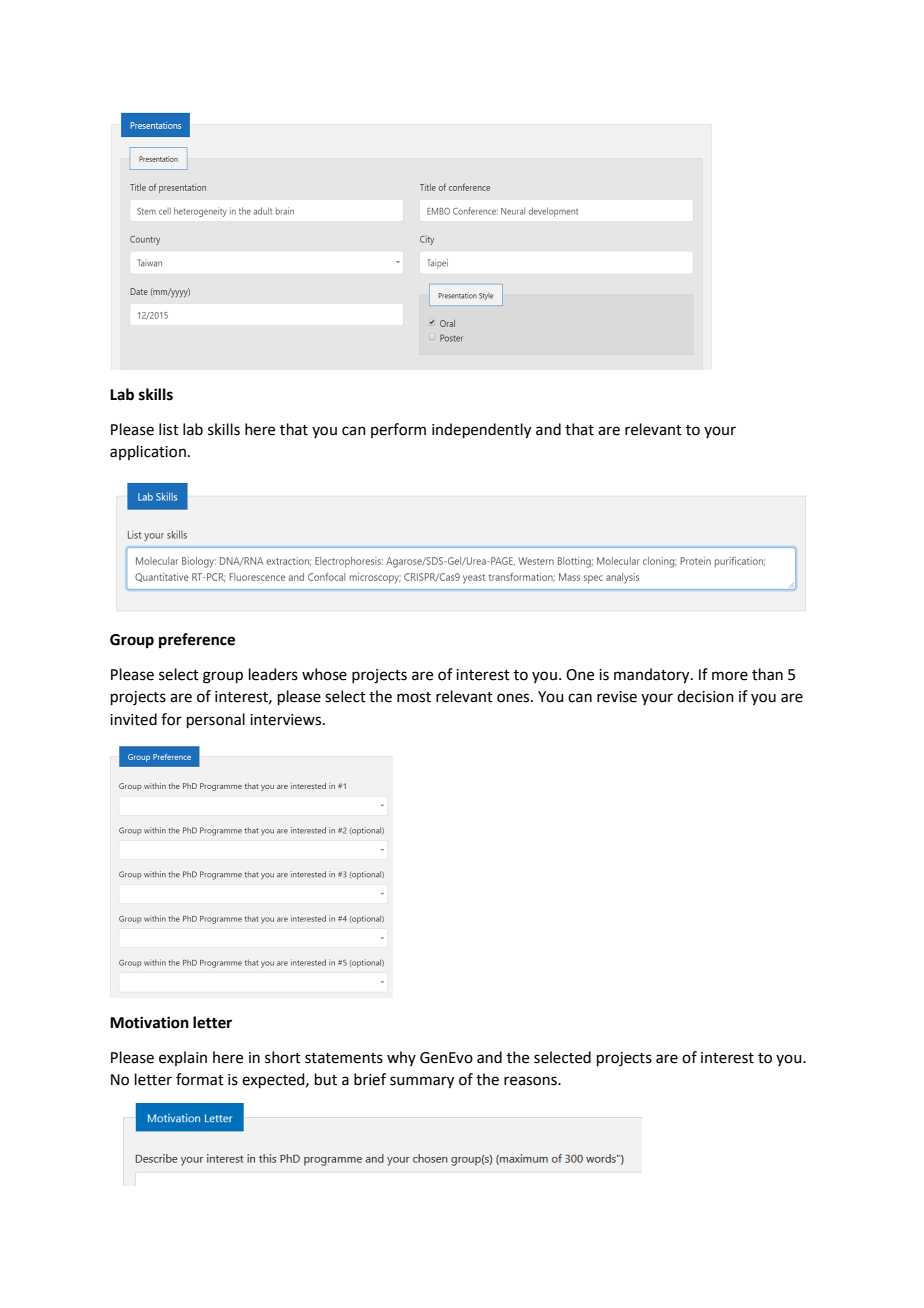 The image size is (924, 1308). What do you see at coordinates (197, 641) in the screenshot?
I see `preference` at bounding box center [197, 641].
